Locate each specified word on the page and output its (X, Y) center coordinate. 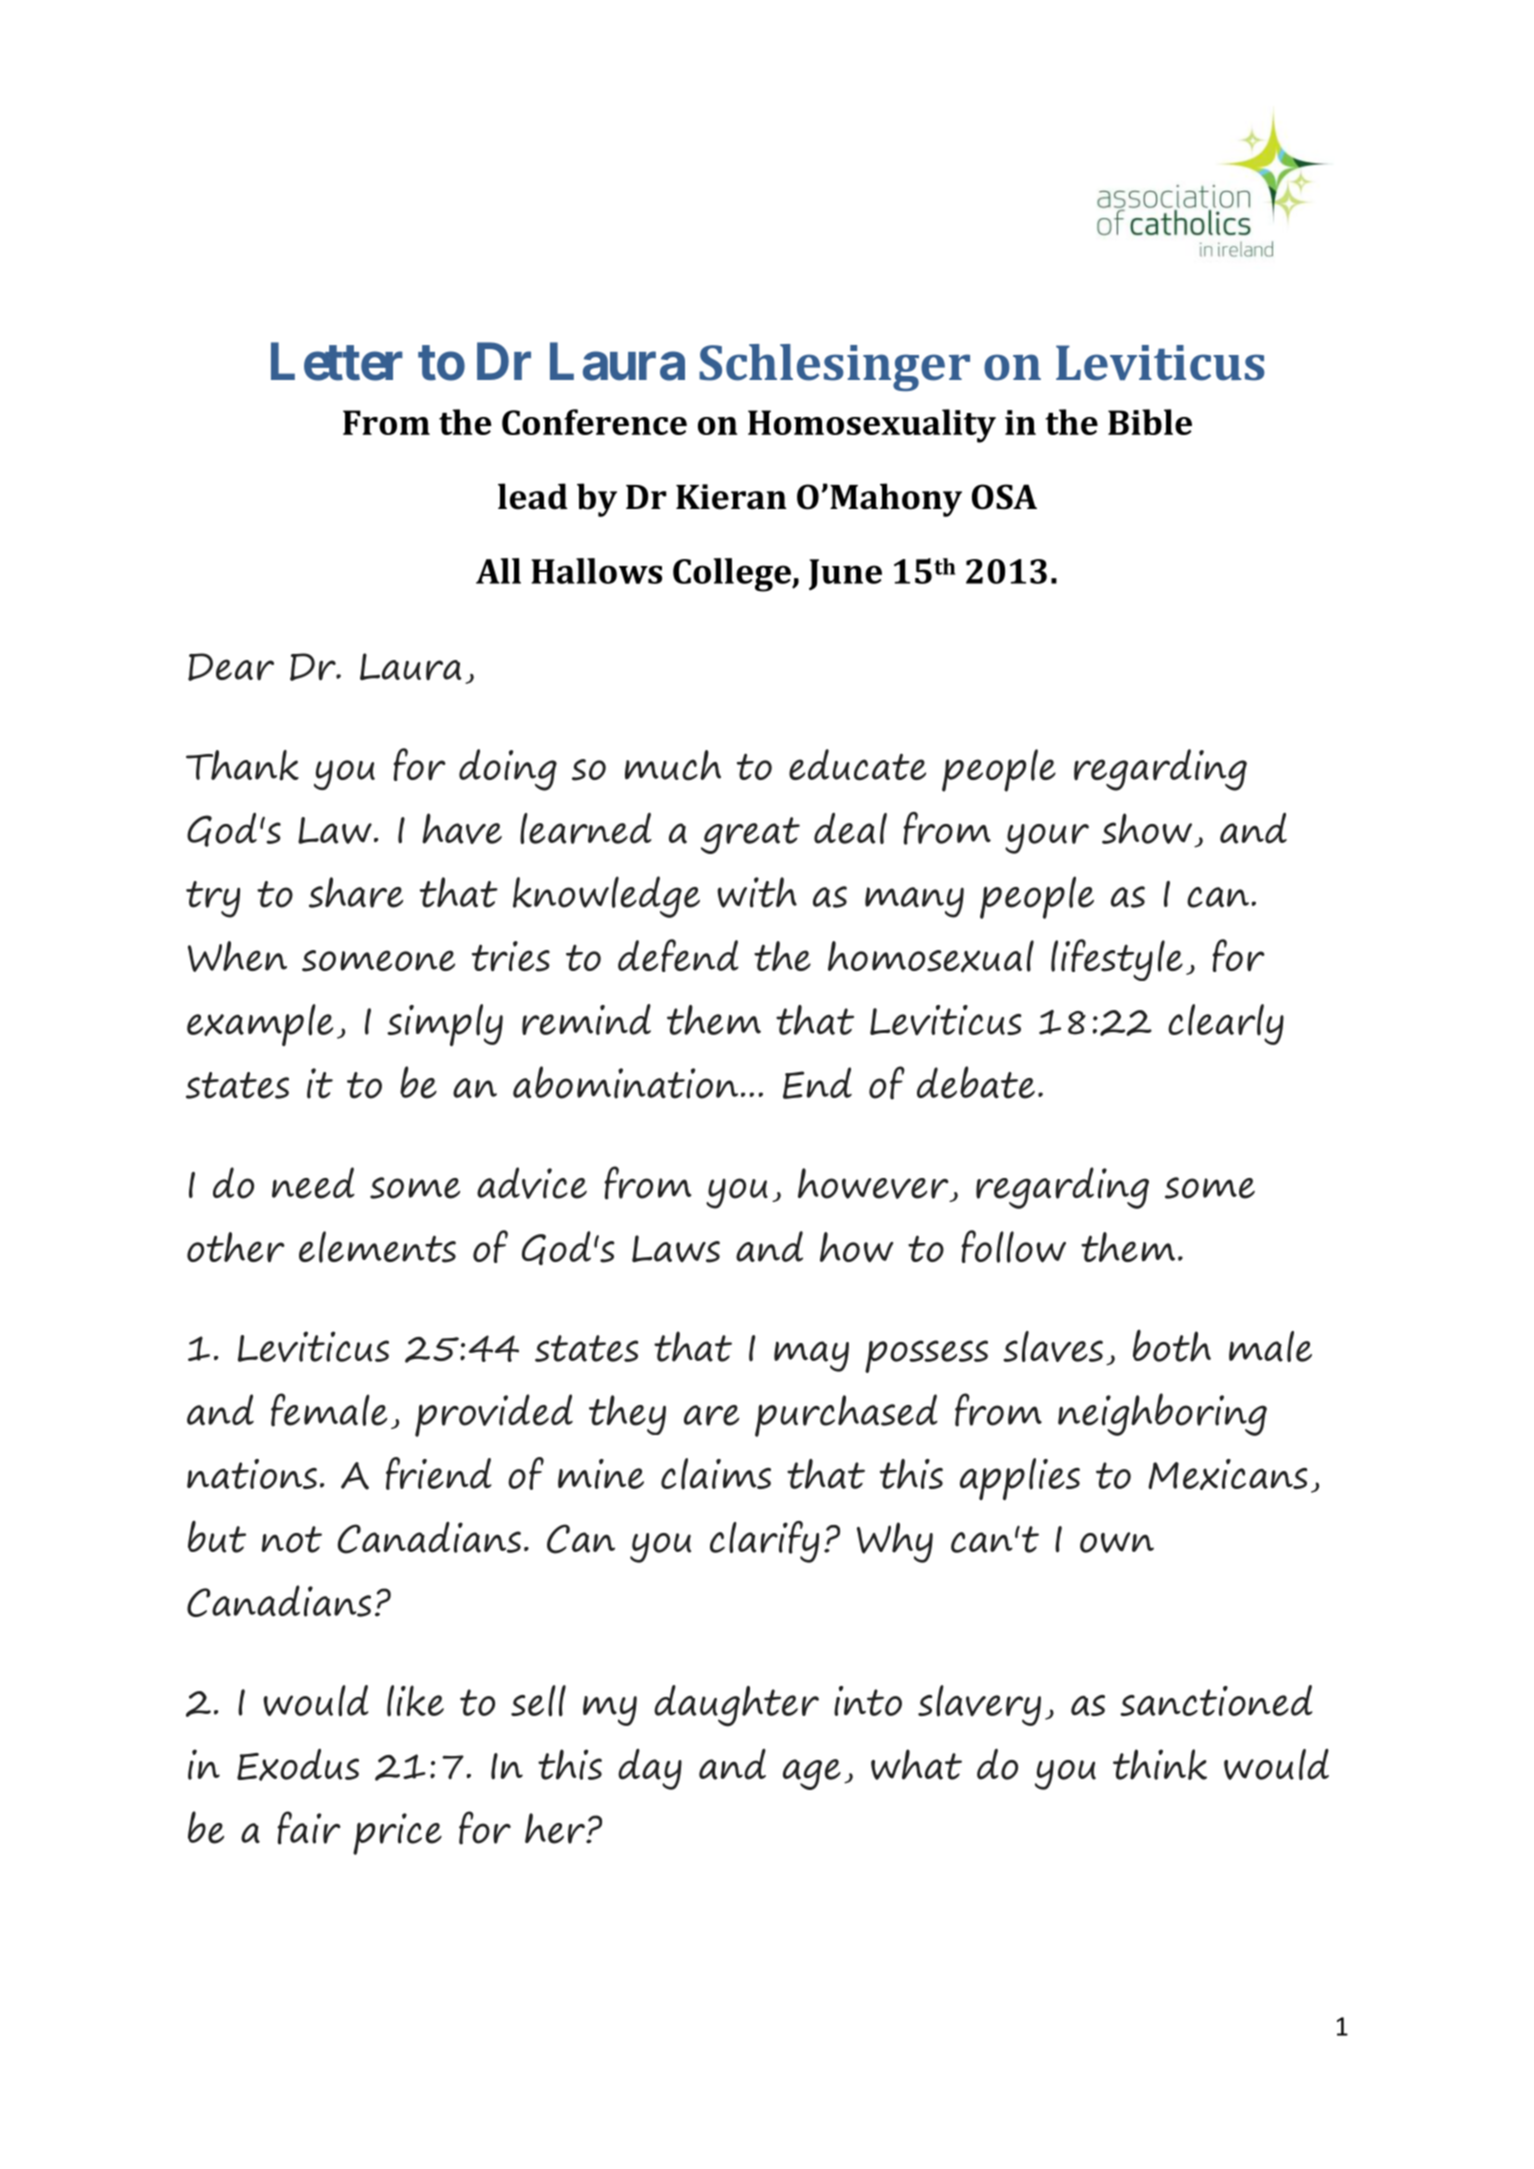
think (1160, 1764)
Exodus (298, 1765)
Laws (676, 1249)
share (356, 892)
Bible (1150, 422)
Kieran (731, 497)
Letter (337, 362)
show (1147, 828)
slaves (1053, 1346)
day (650, 1769)
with (757, 892)
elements (377, 1247)
